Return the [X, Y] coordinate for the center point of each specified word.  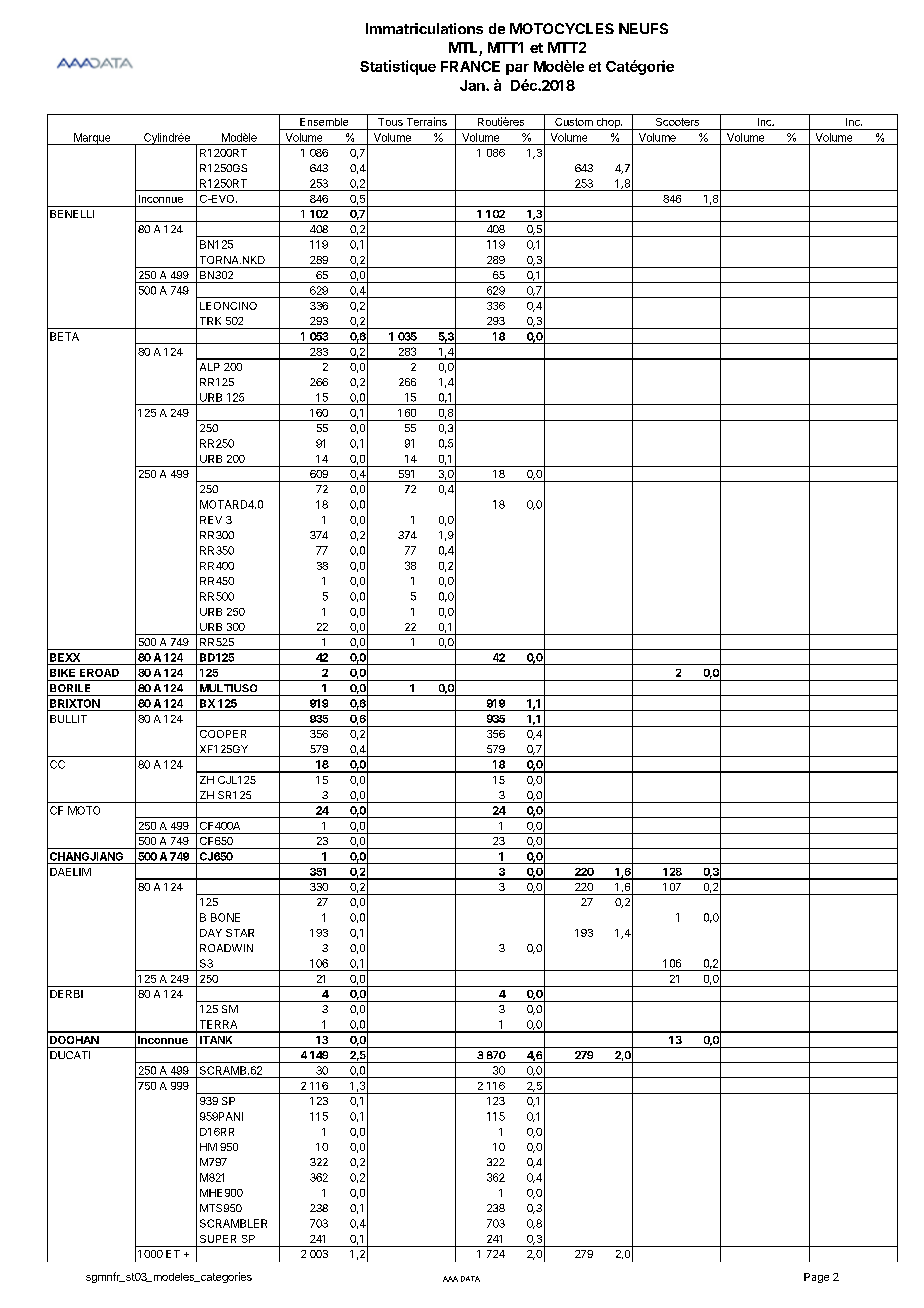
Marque [92, 139]
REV [211, 520]
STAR [240, 933]
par [517, 69]
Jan [473, 85]
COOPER [223, 734]
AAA [450, 1279]
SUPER [218, 1239]
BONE [225, 917]
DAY [211, 933]
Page [816, 1278]
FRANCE [470, 66]
